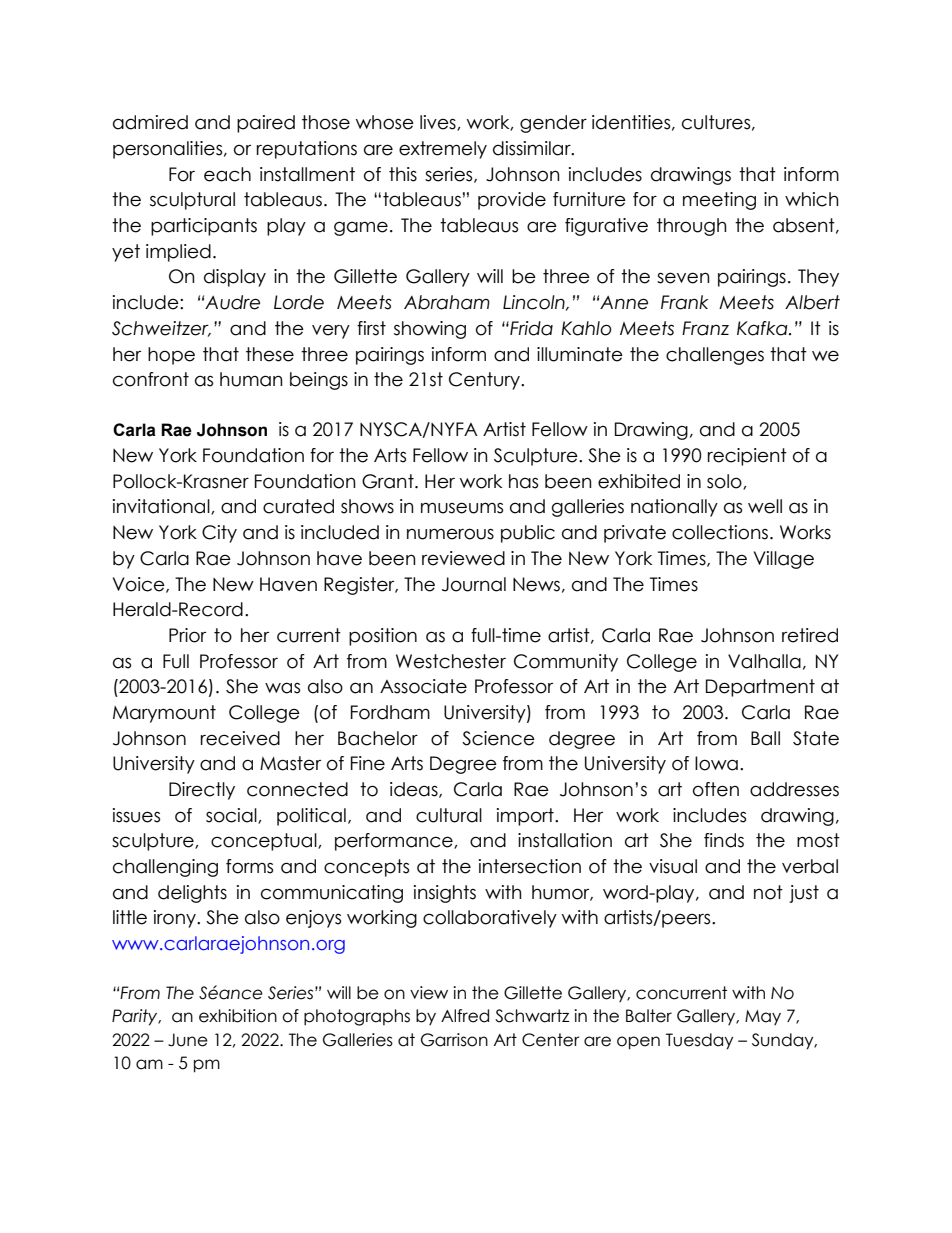 The height and width of the screenshot is (1233, 952). What do you see at coordinates (498, 738) in the screenshot?
I see `Science` at bounding box center [498, 738].
